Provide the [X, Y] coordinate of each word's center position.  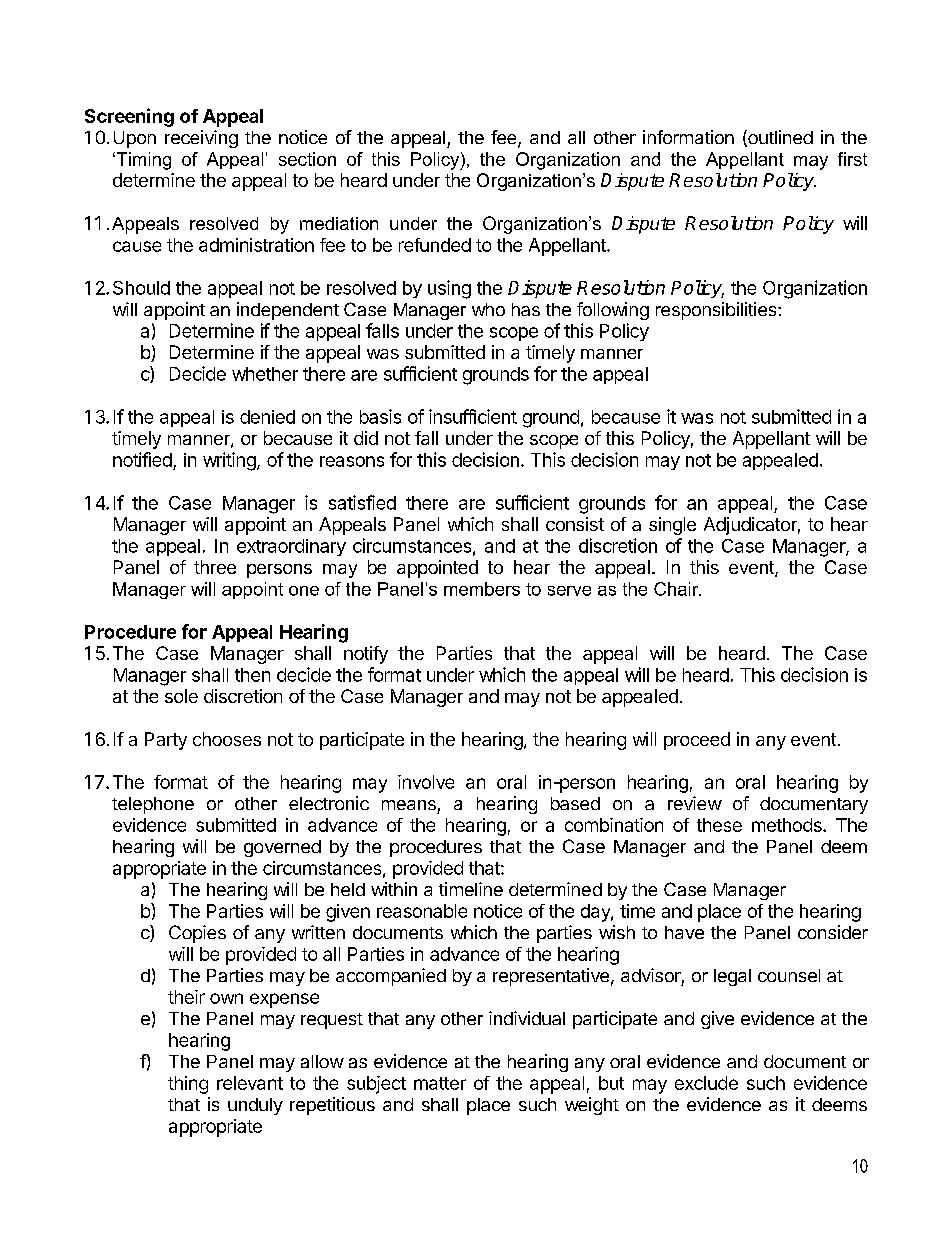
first [852, 159]
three [215, 567]
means [409, 805]
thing [188, 1085]
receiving [201, 139]
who [488, 309]
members [482, 589]
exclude [706, 1083]
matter [440, 1083]
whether [265, 374]
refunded [435, 245]
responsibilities [717, 311]
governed [282, 848]
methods [788, 825]
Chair [677, 589]
